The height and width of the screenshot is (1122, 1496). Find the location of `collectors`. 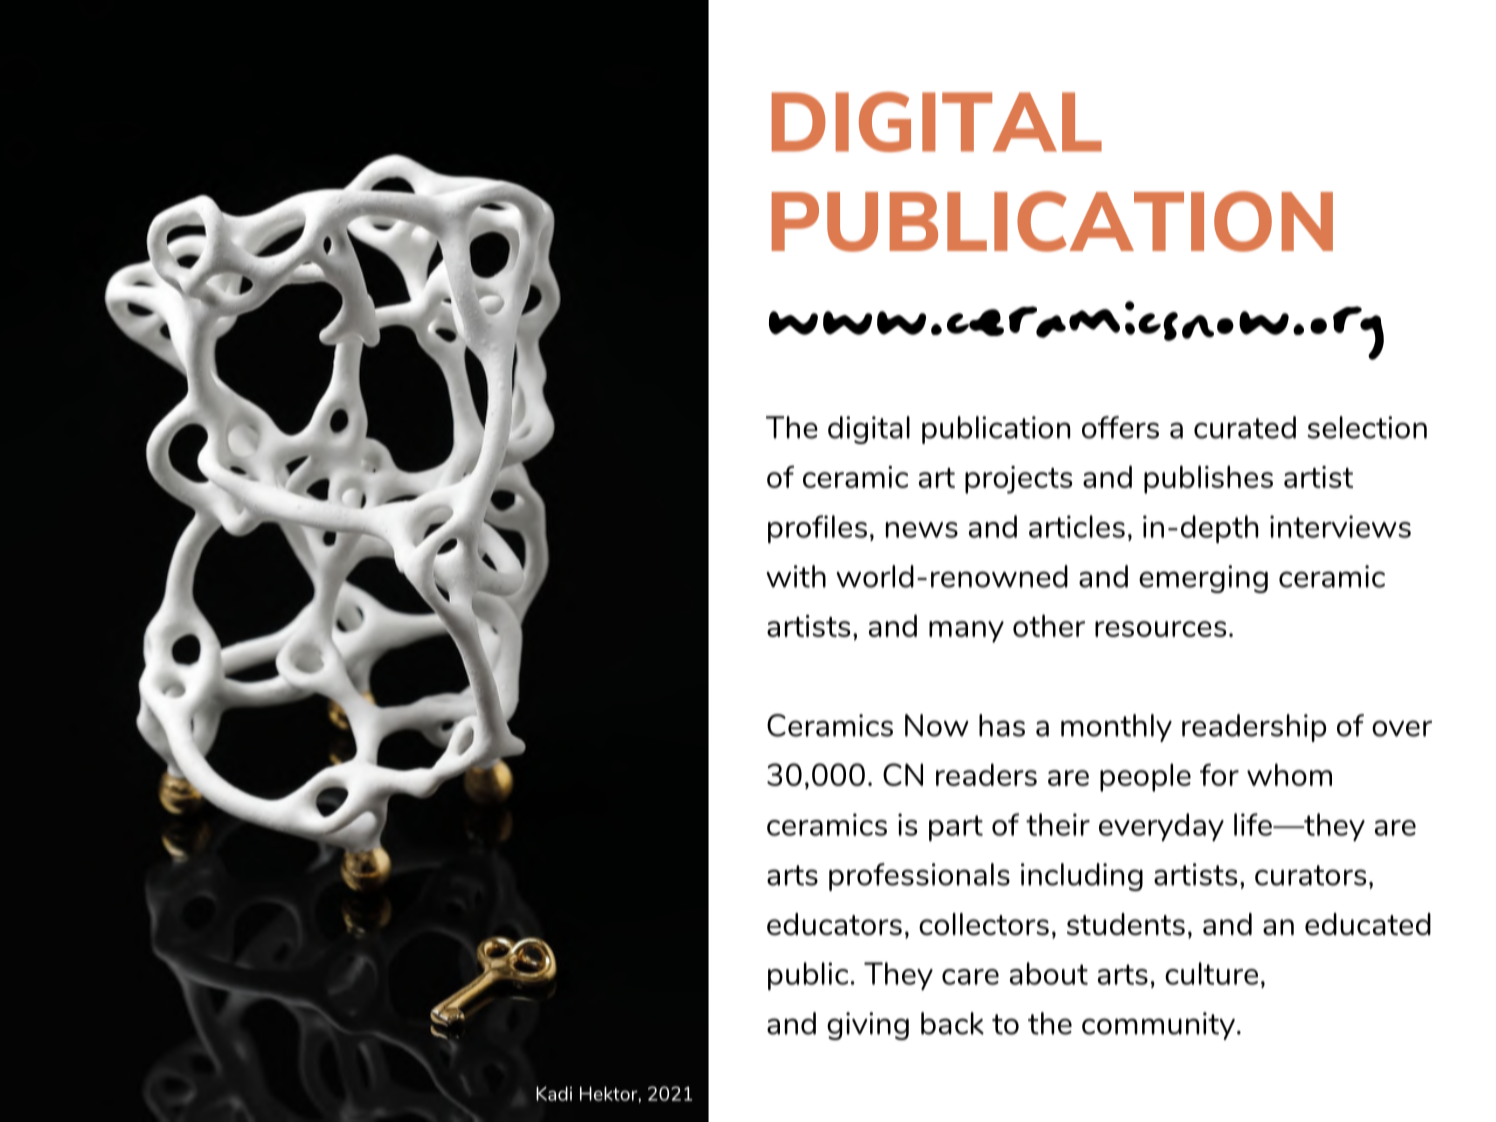

collectors is located at coordinates (984, 924).
